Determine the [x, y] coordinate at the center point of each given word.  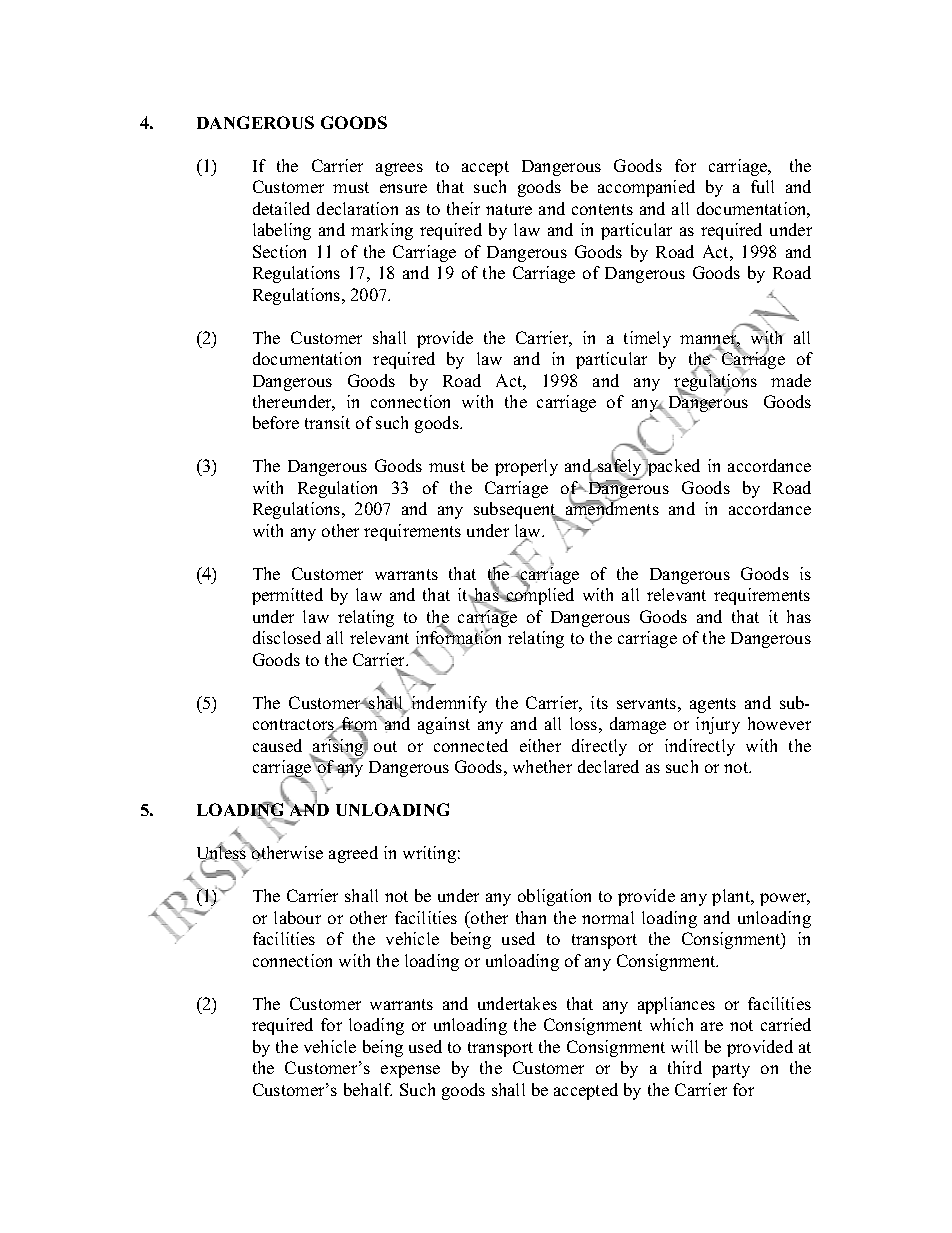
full [762, 186]
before [276, 422]
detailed [281, 208]
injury [718, 725]
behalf [368, 1089]
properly [526, 467]
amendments [612, 509]
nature [509, 209]
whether [542, 766]
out [385, 746]
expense [410, 1071]
